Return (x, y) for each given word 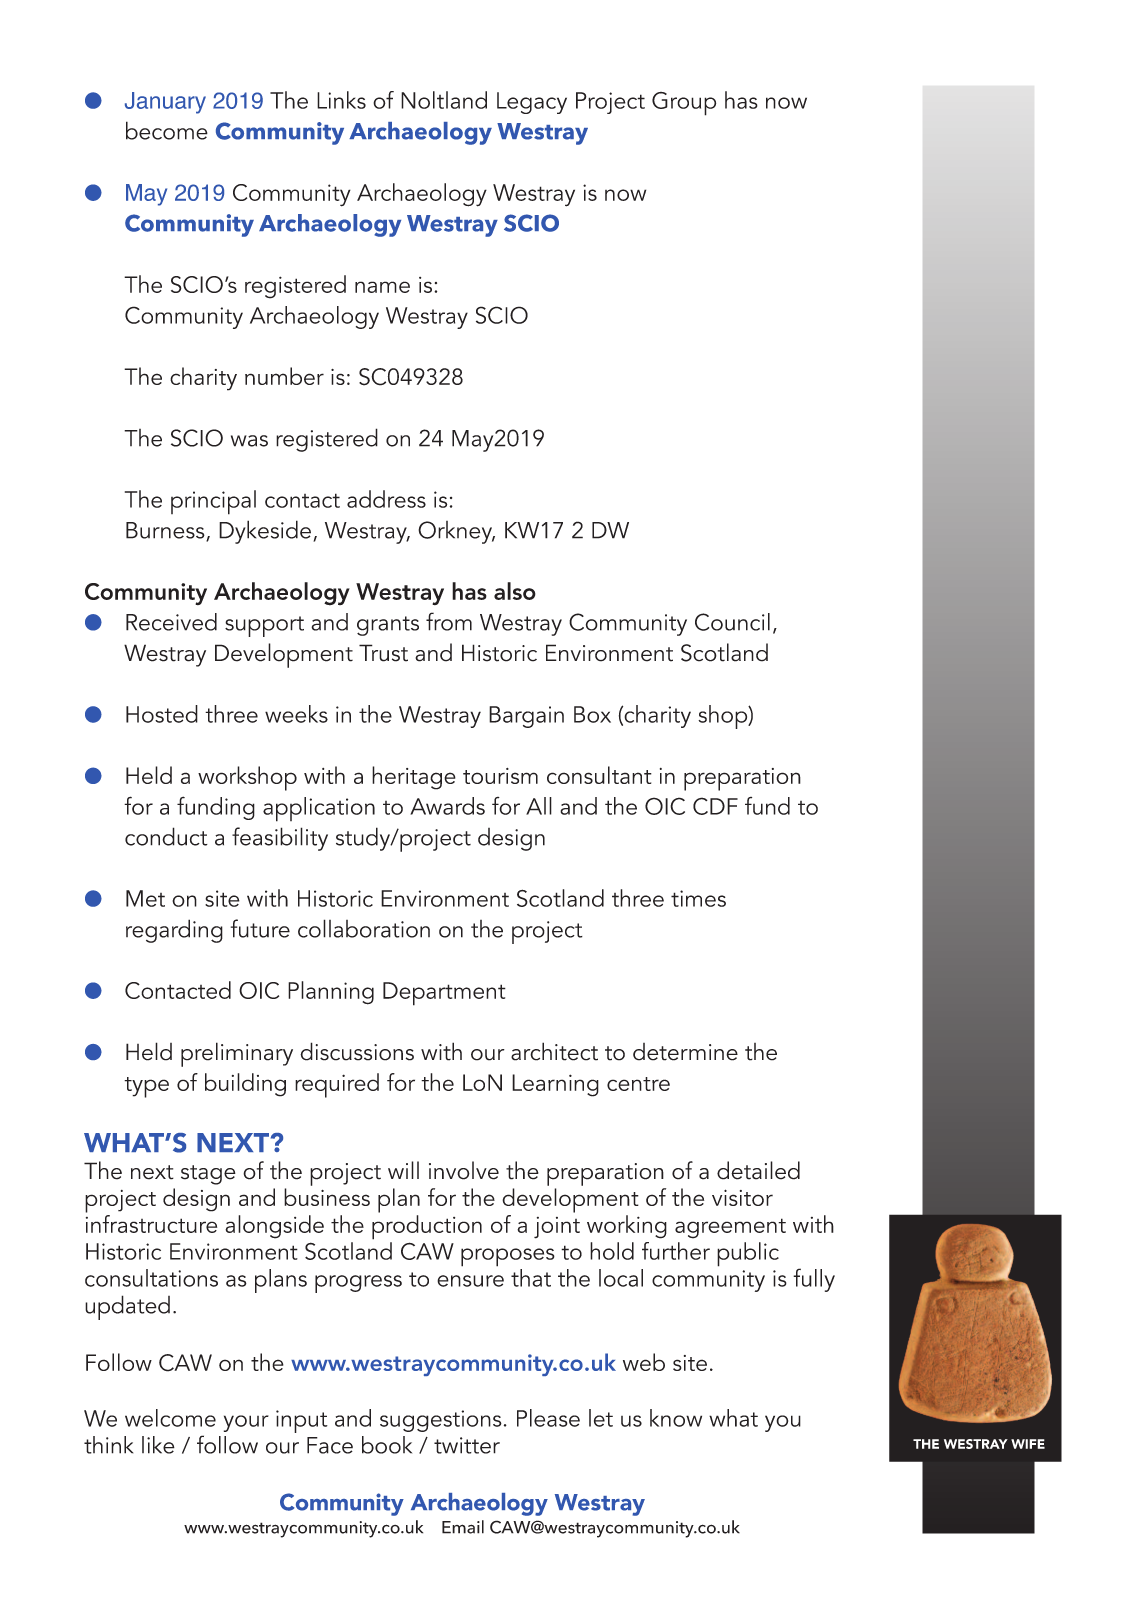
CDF (715, 806)
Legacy (532, 103)
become (167, 130)
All (539, 806)
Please (548, 1418)
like (158, 1445)
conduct (166, 836)
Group (684, 104)
